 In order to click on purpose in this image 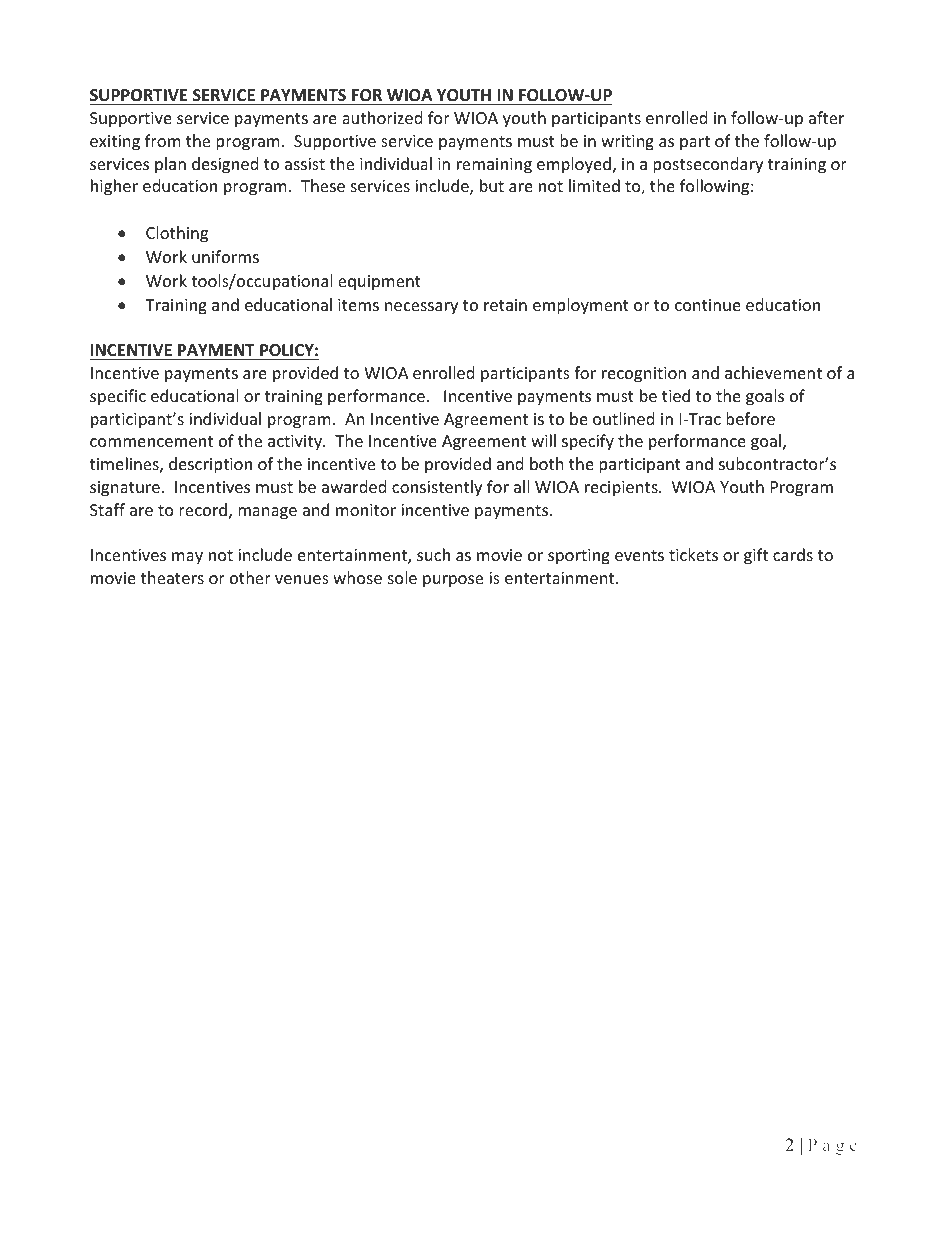, I will do `click(453, 581)`.
